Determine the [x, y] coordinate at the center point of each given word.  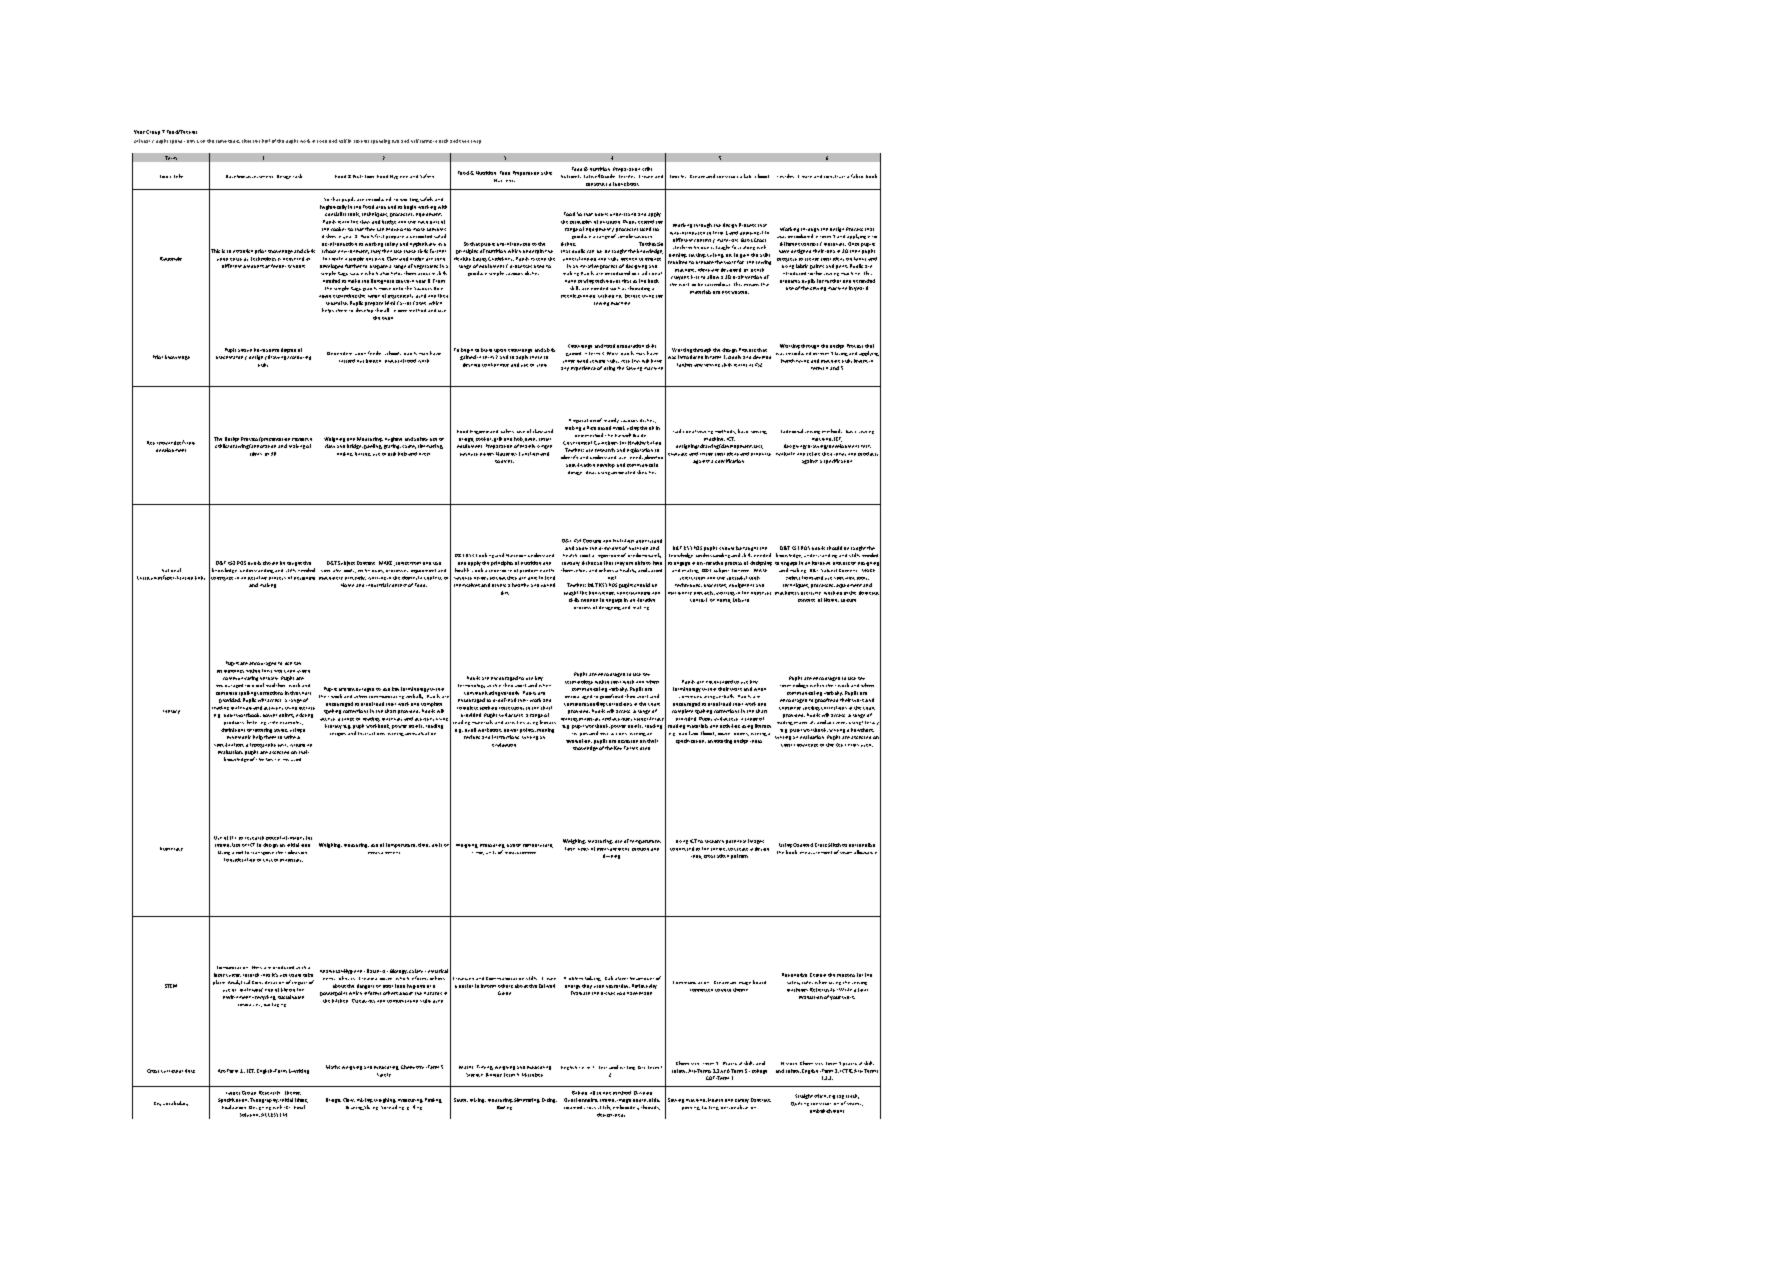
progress [787, 260]
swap [476, 142]
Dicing [549, 1100]
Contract [761, 1100]
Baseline [235, 176]
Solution [250, 1115]
